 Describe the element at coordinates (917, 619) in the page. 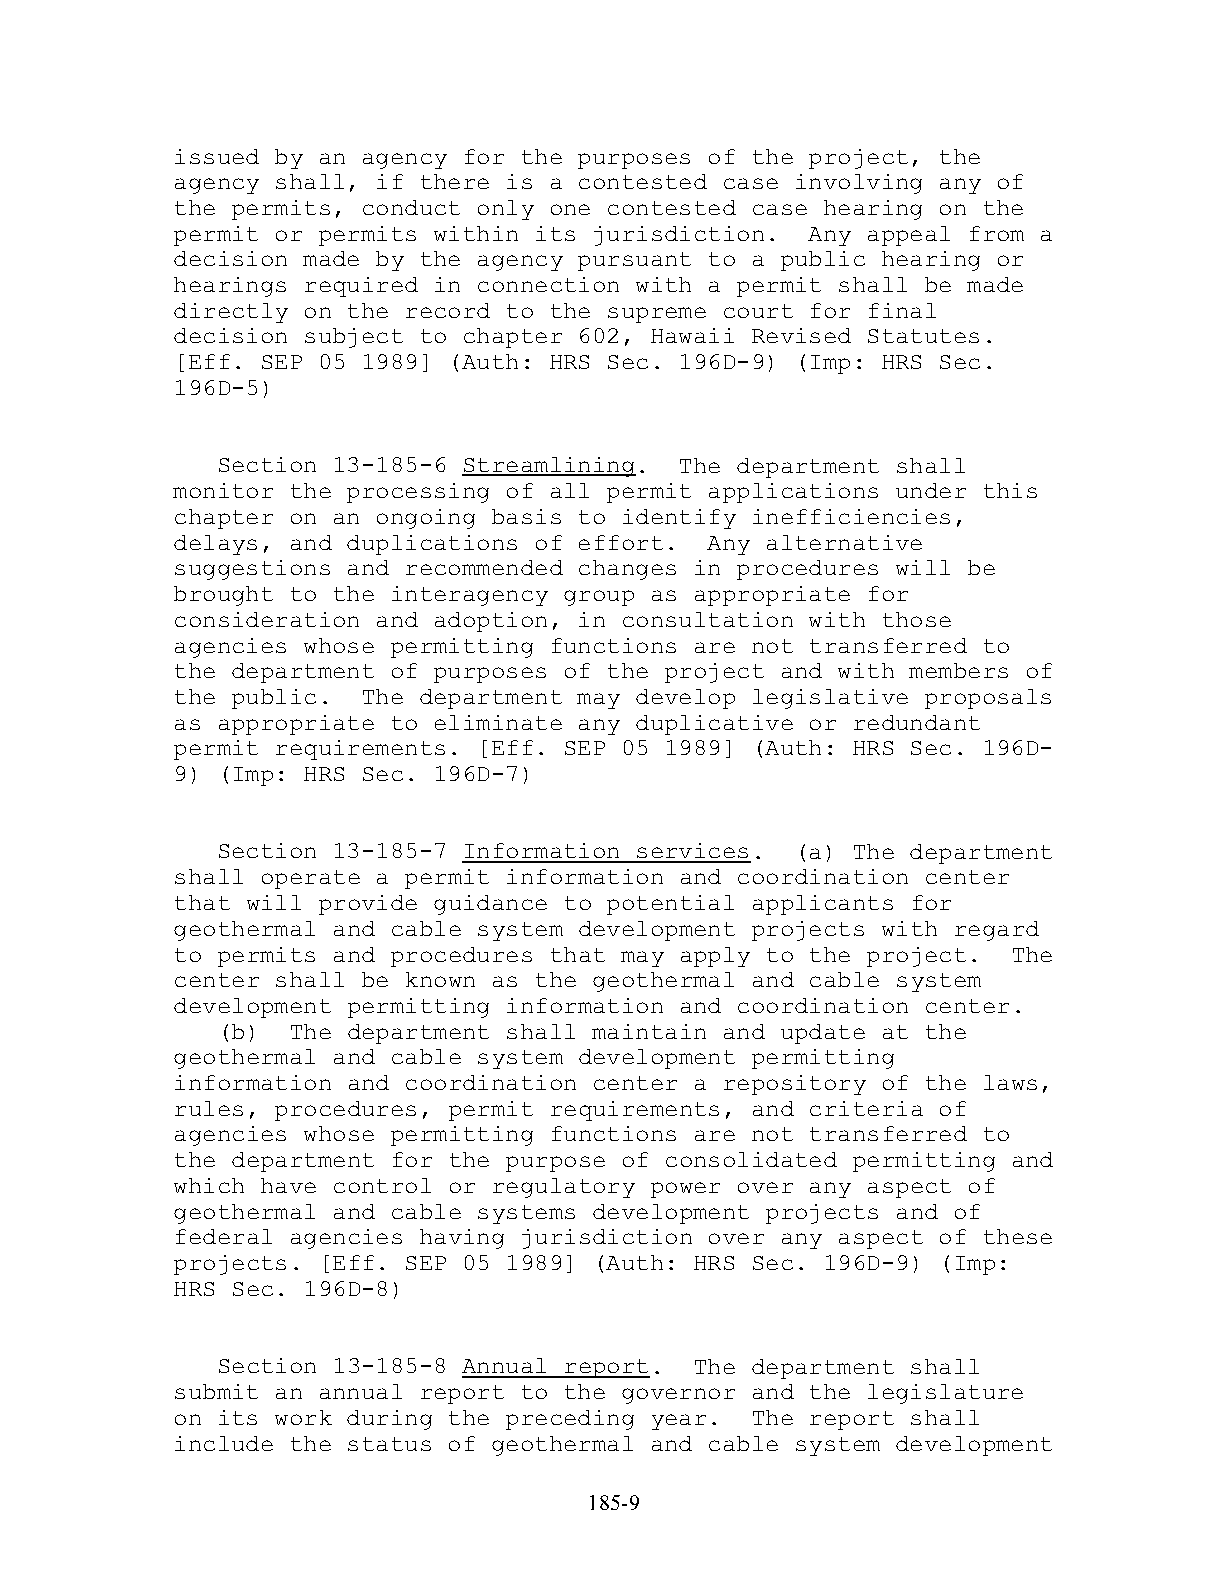

I see `those` at that location.
